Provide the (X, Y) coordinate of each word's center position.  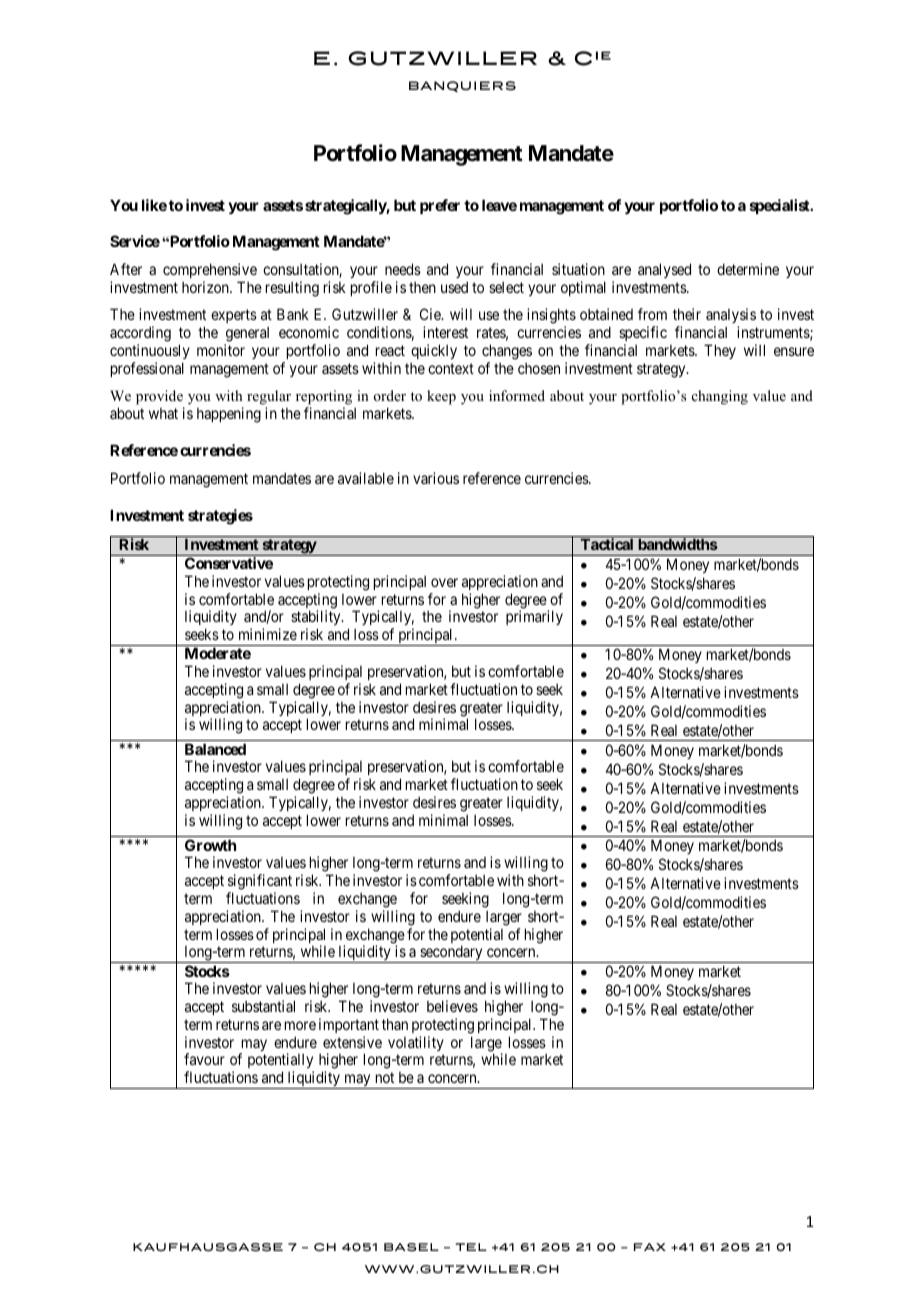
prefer (440, 206)
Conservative (229, 563)
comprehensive (210, 272)
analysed (664, 270)
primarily (534, 617)
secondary (451, 954)
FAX (650, 1247)
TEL (471, 1247)
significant (260, 882)
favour (204, 1059)
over (444, 582)
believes (452, 1006)
